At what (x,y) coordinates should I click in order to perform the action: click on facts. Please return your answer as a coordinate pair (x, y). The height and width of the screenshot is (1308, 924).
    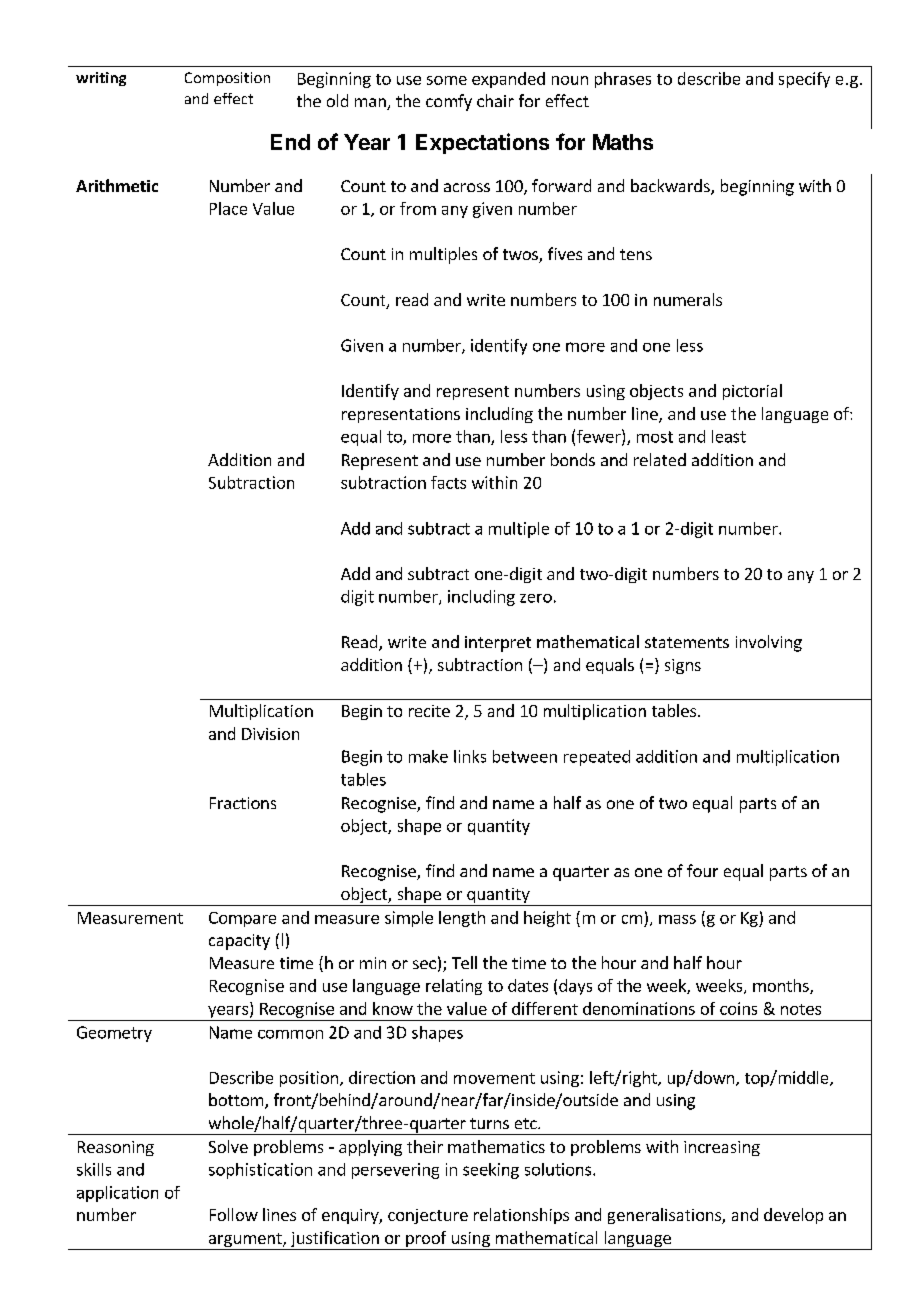
    Looking at the image, I should click on (448, 482).
